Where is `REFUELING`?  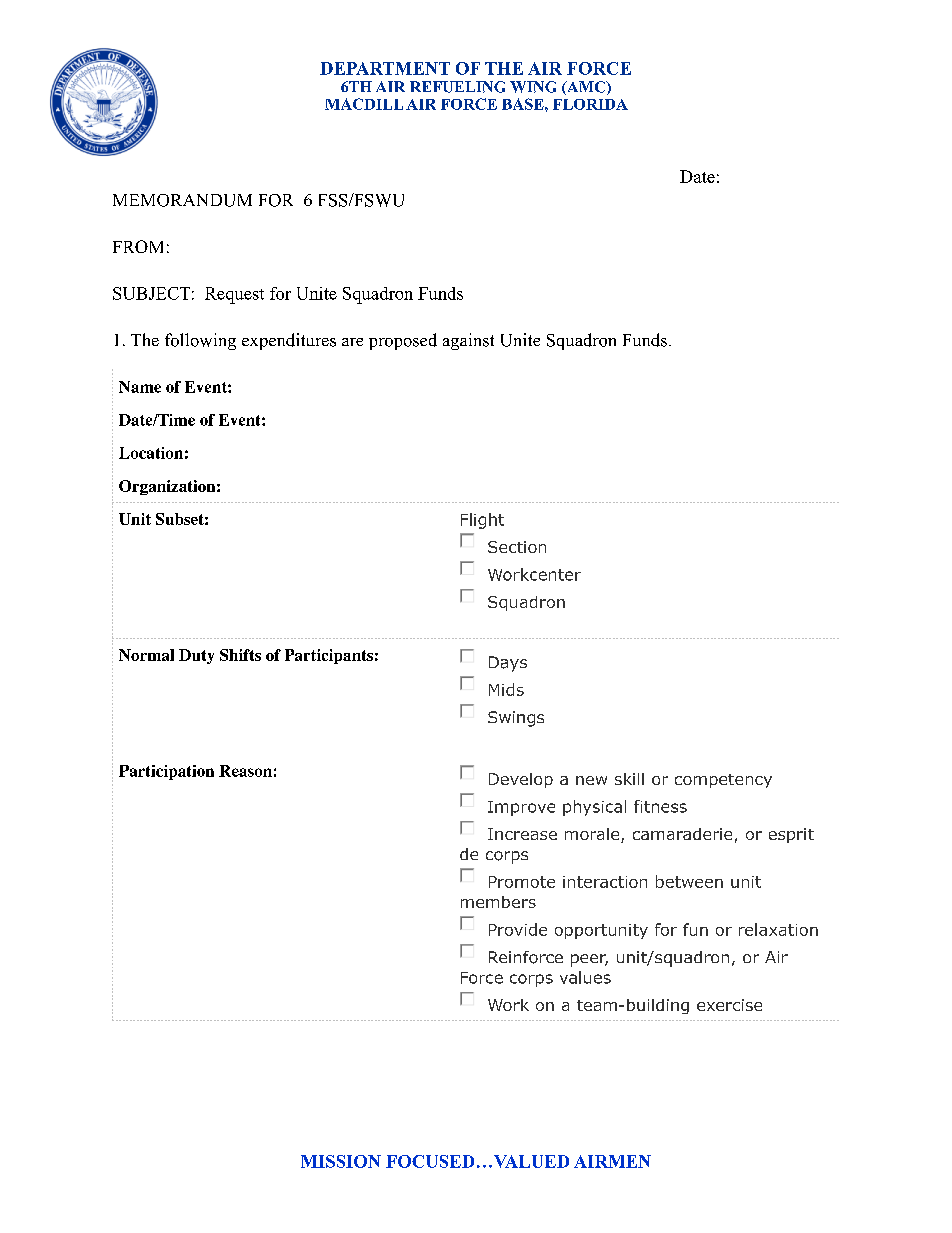
REFUELING is located at coordinates (457, 87).
